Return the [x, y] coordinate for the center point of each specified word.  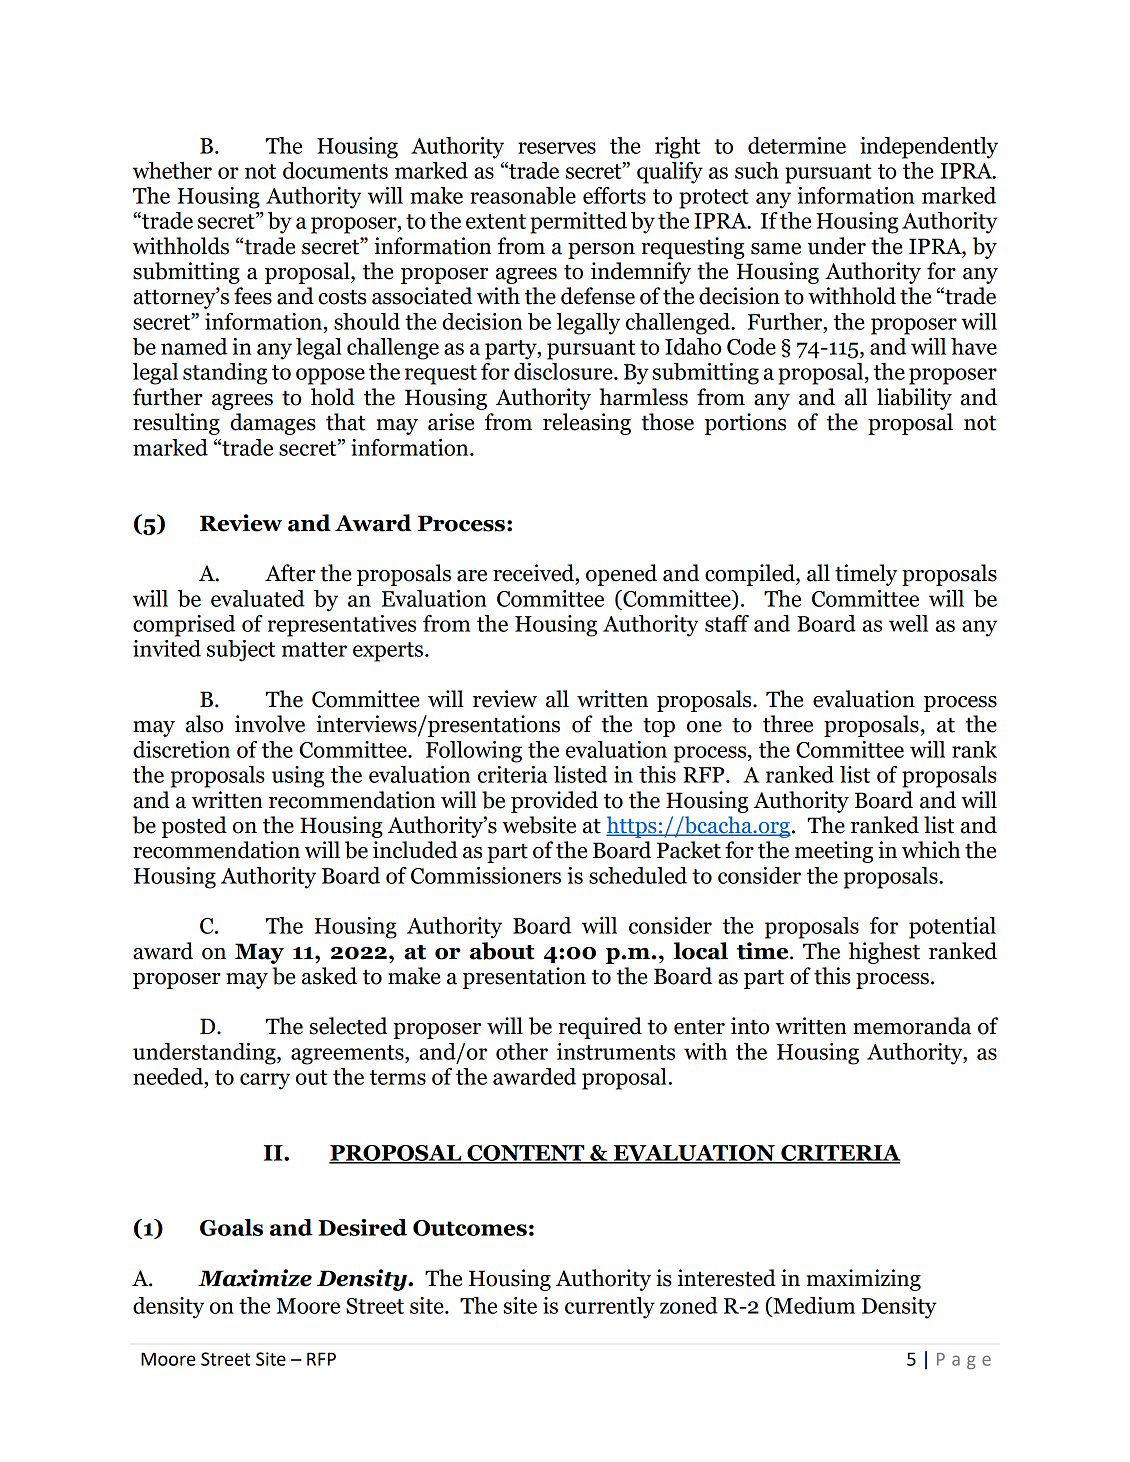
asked [329, 976]
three [788, 724]
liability [914, 399]
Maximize [255, 1278]
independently [929, 148]
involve [270, 724]
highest [884, 953]
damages [273, 424]
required [600, 1028]
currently [610, 1308]
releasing [587, 424]
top [659, 727]
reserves [557, 148]
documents [335, 170]
